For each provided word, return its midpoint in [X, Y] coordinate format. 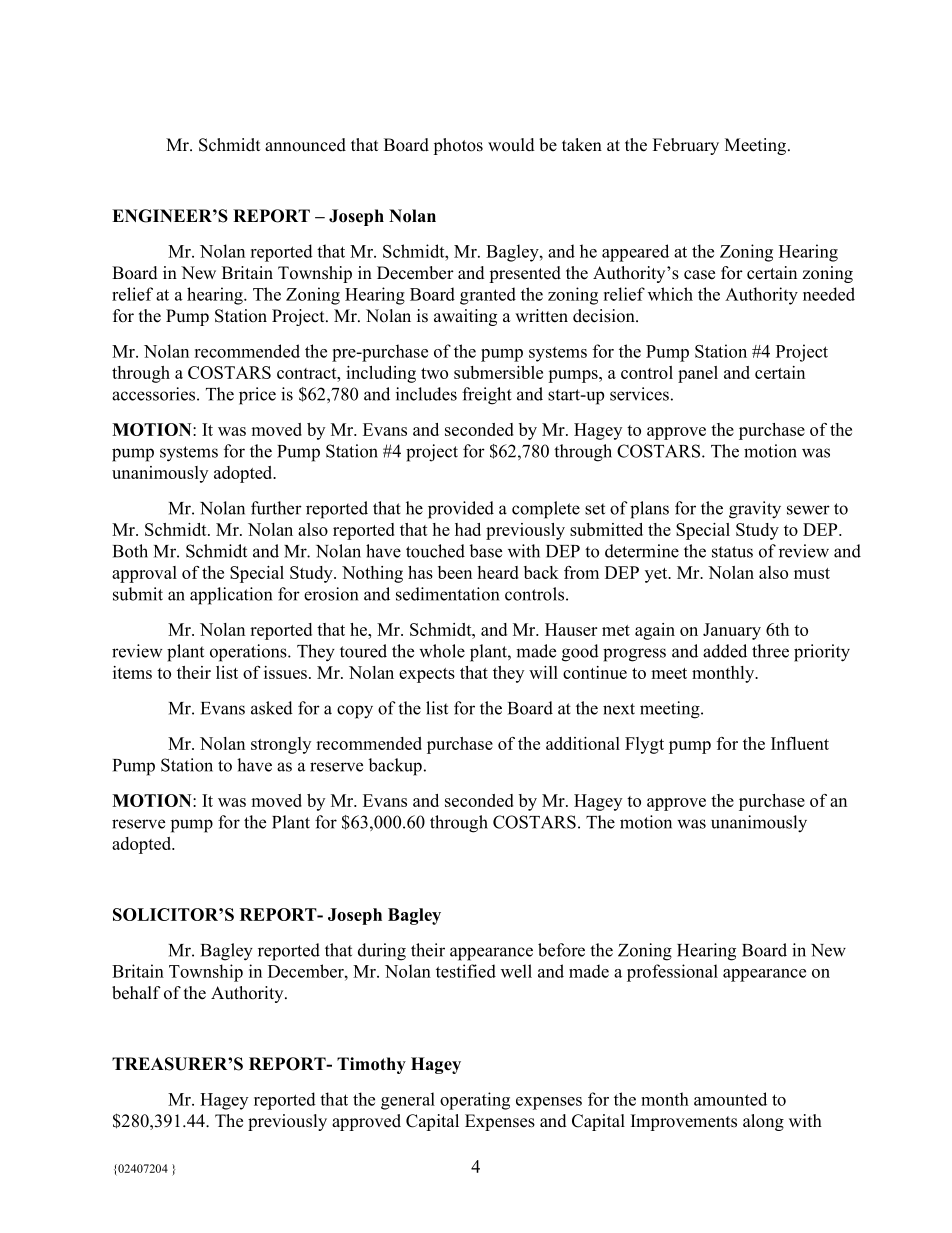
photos [458, 146]
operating [475, 1101]
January [732, 631]
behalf [136, 993]
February [686, 146]
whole [442, 651]
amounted [730, 1099]
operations [249, 653]
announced [305, 145]
